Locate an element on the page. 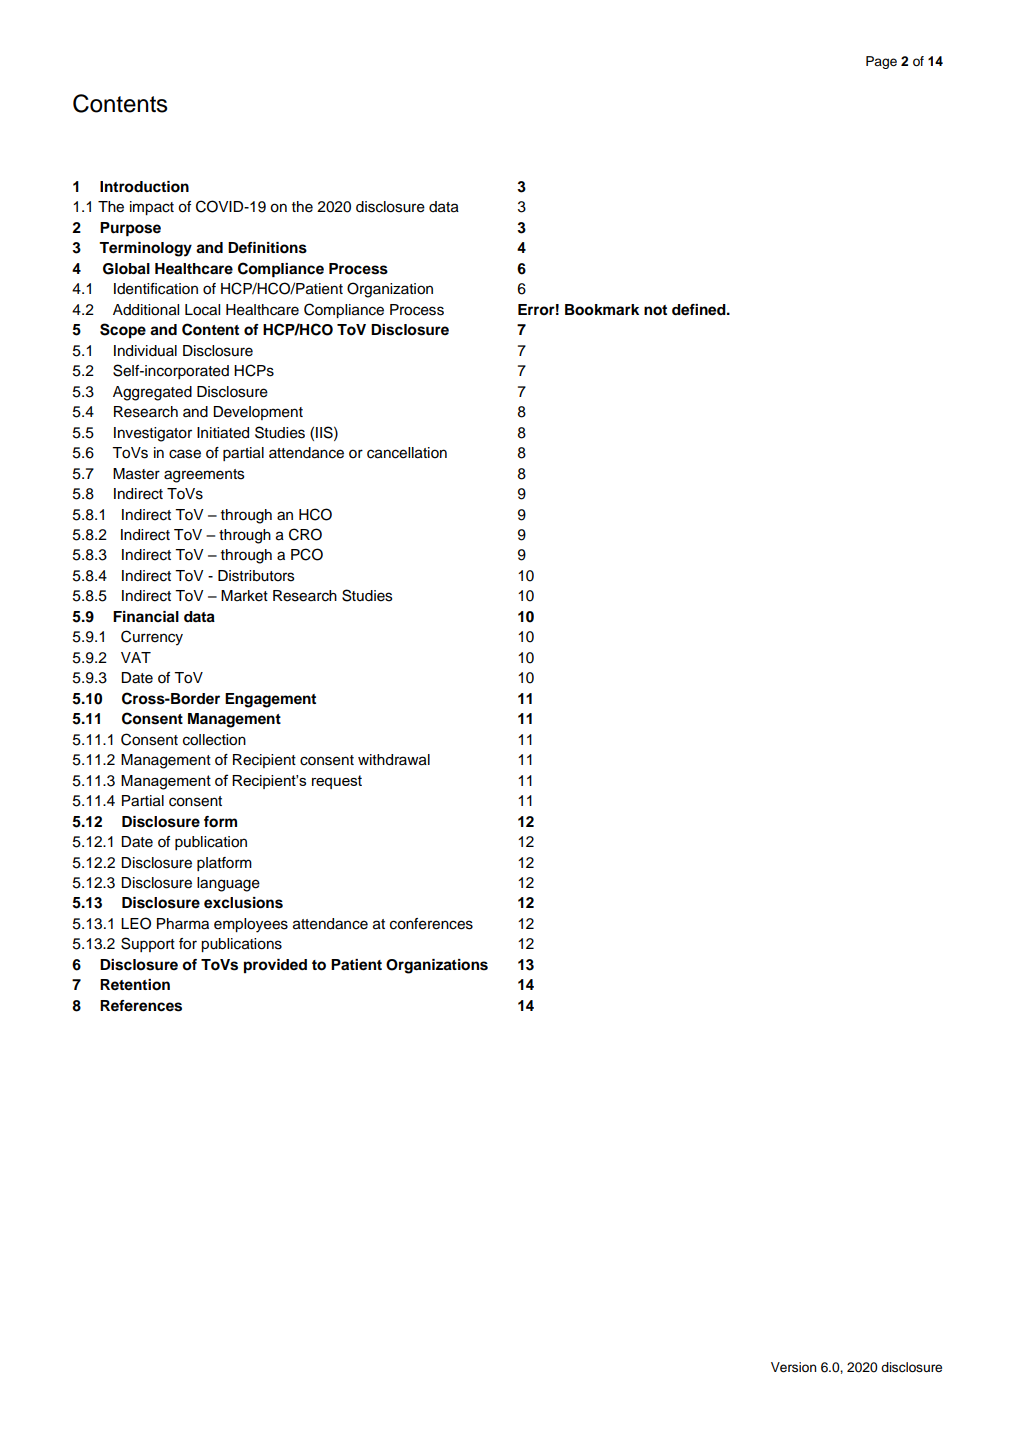 The image size is (1015, 1436). Version is located at coordinates (793, 1367).
